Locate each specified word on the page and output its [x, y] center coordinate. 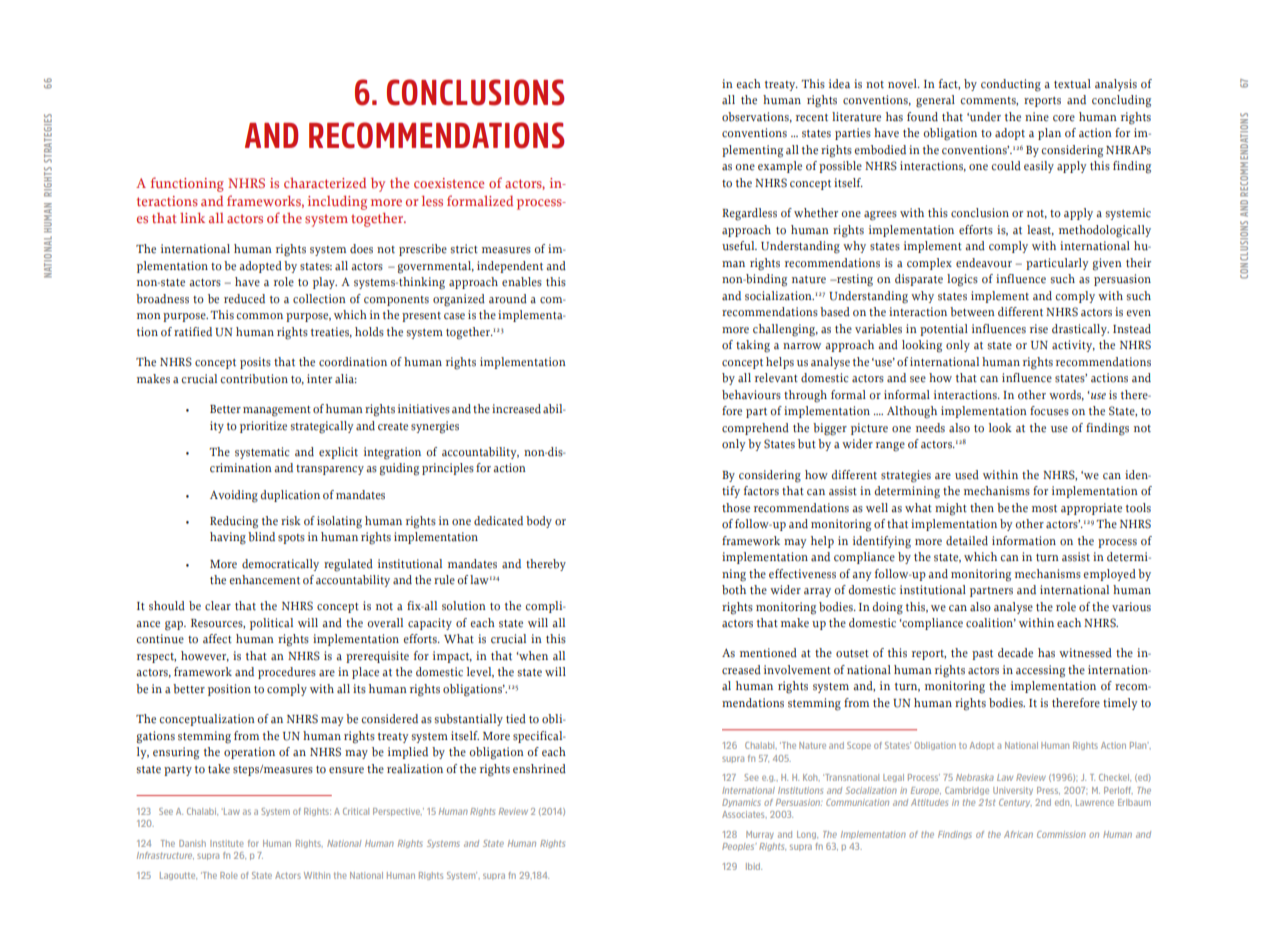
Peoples [739, 847]
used [967, 475]
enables [522, 282]
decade [1015, 653]
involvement [797, 670]
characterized [325, 183]
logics [962, 280]
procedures [287, 673]
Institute [227, 843]
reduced [244, 299]
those [736, 508]
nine [1037, 117]
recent [812, 118]
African [1018, 834]
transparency [330, 470]
